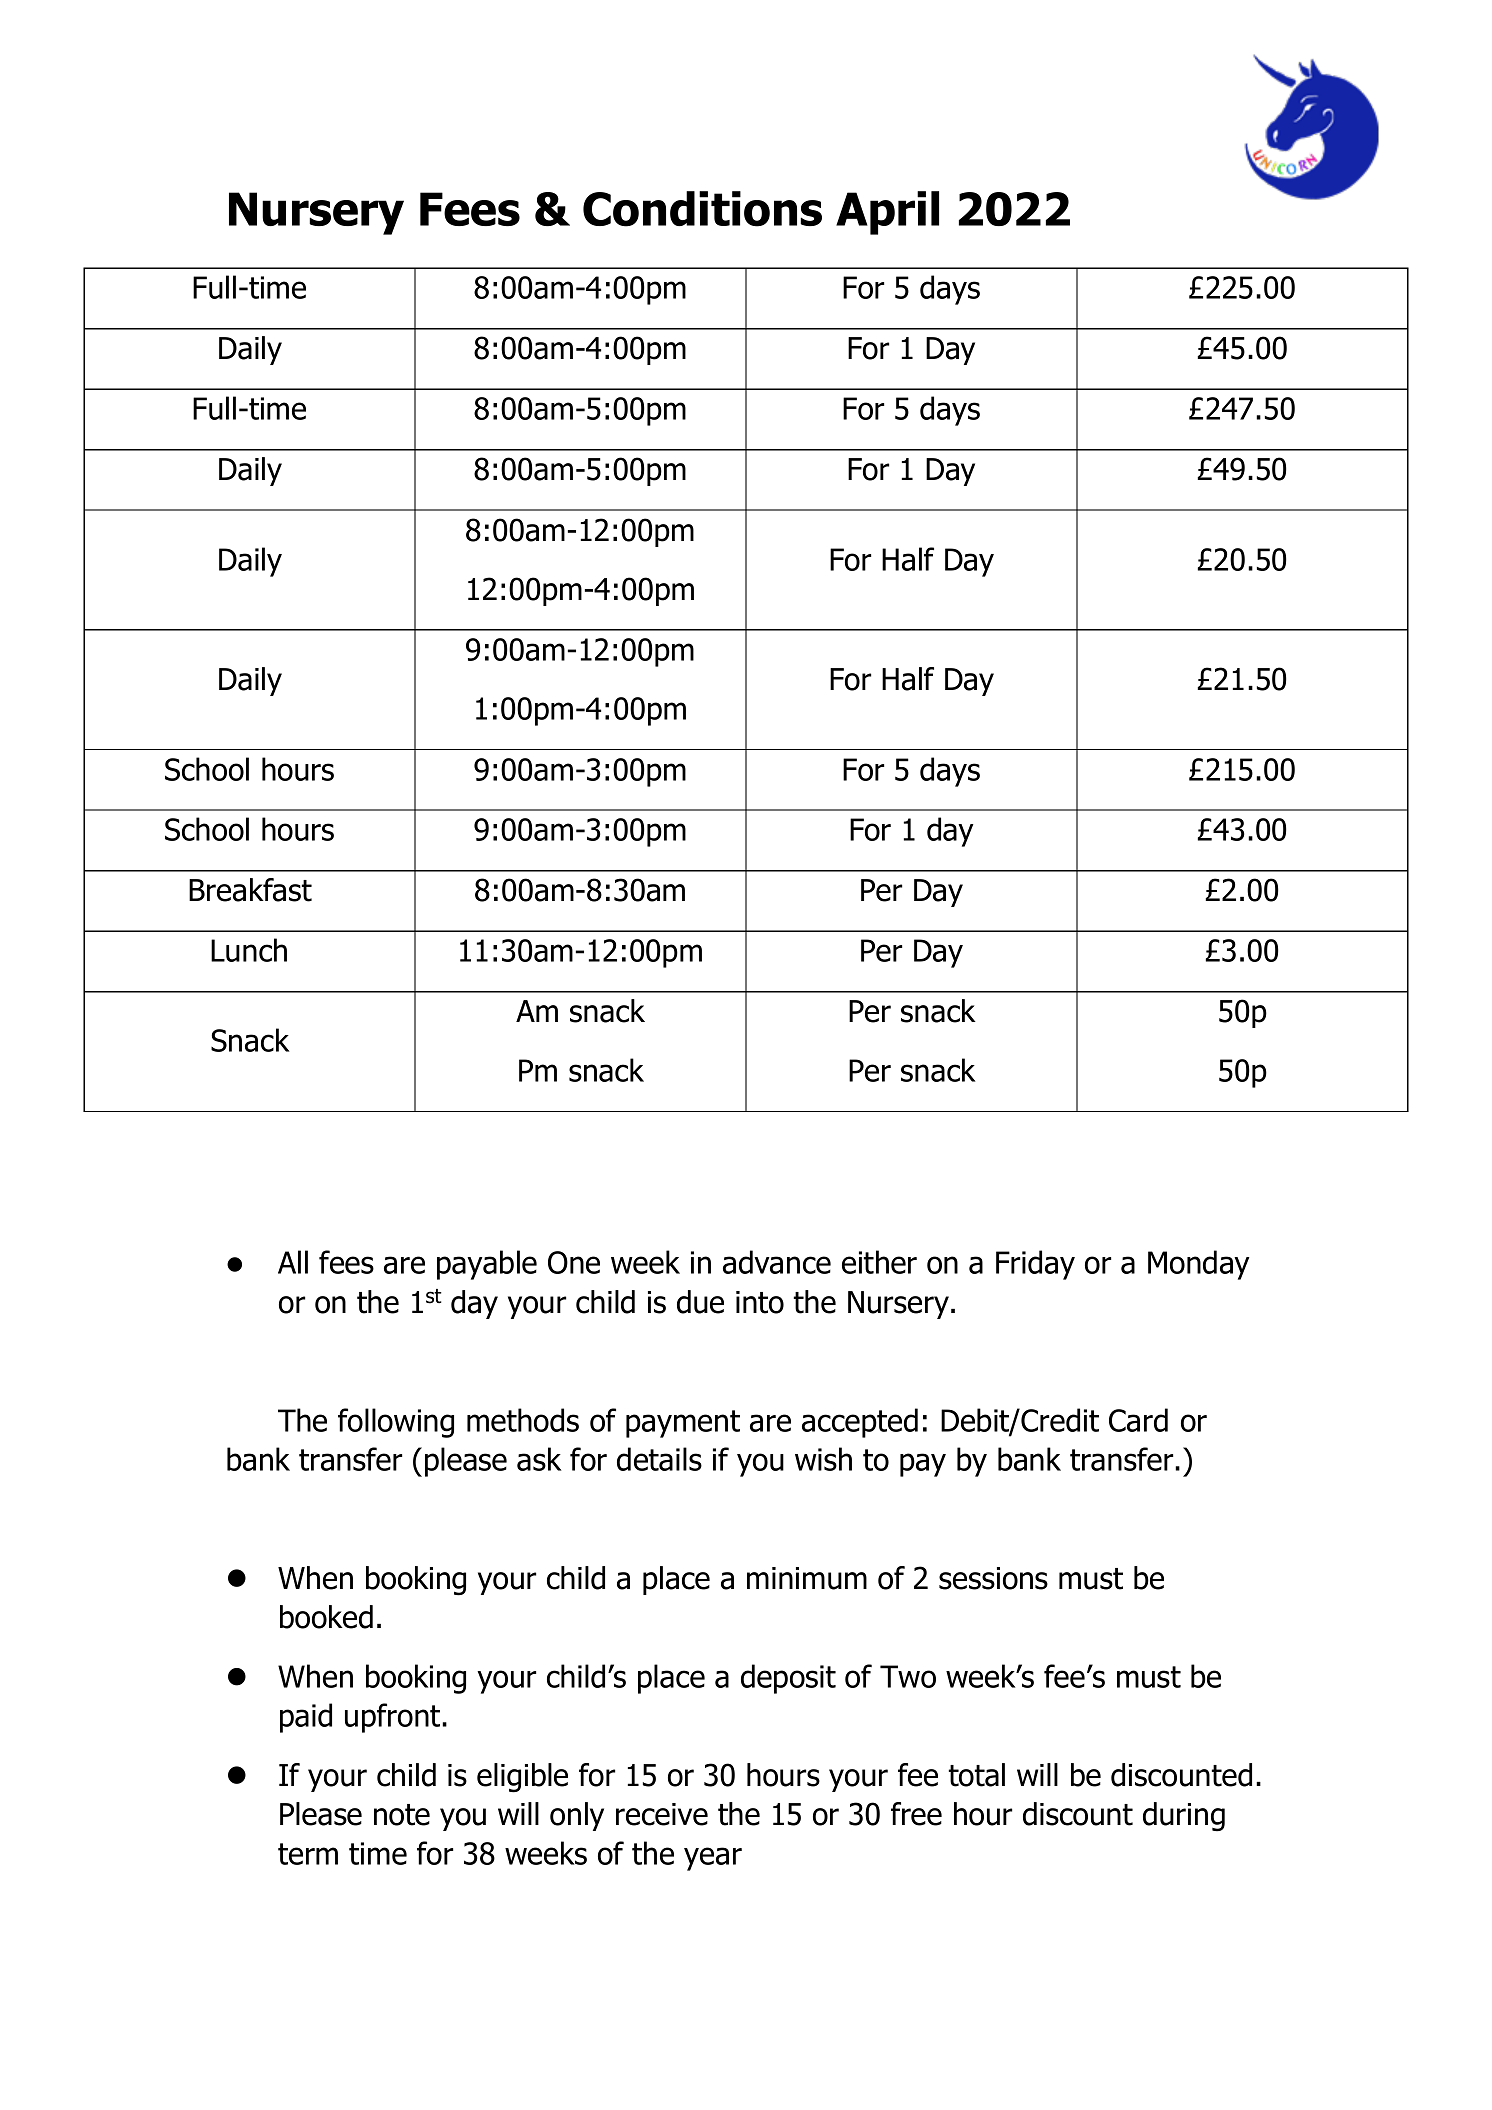 The width and height of the image is (1492, 2110). I want to click on April, so click(887, 213).
